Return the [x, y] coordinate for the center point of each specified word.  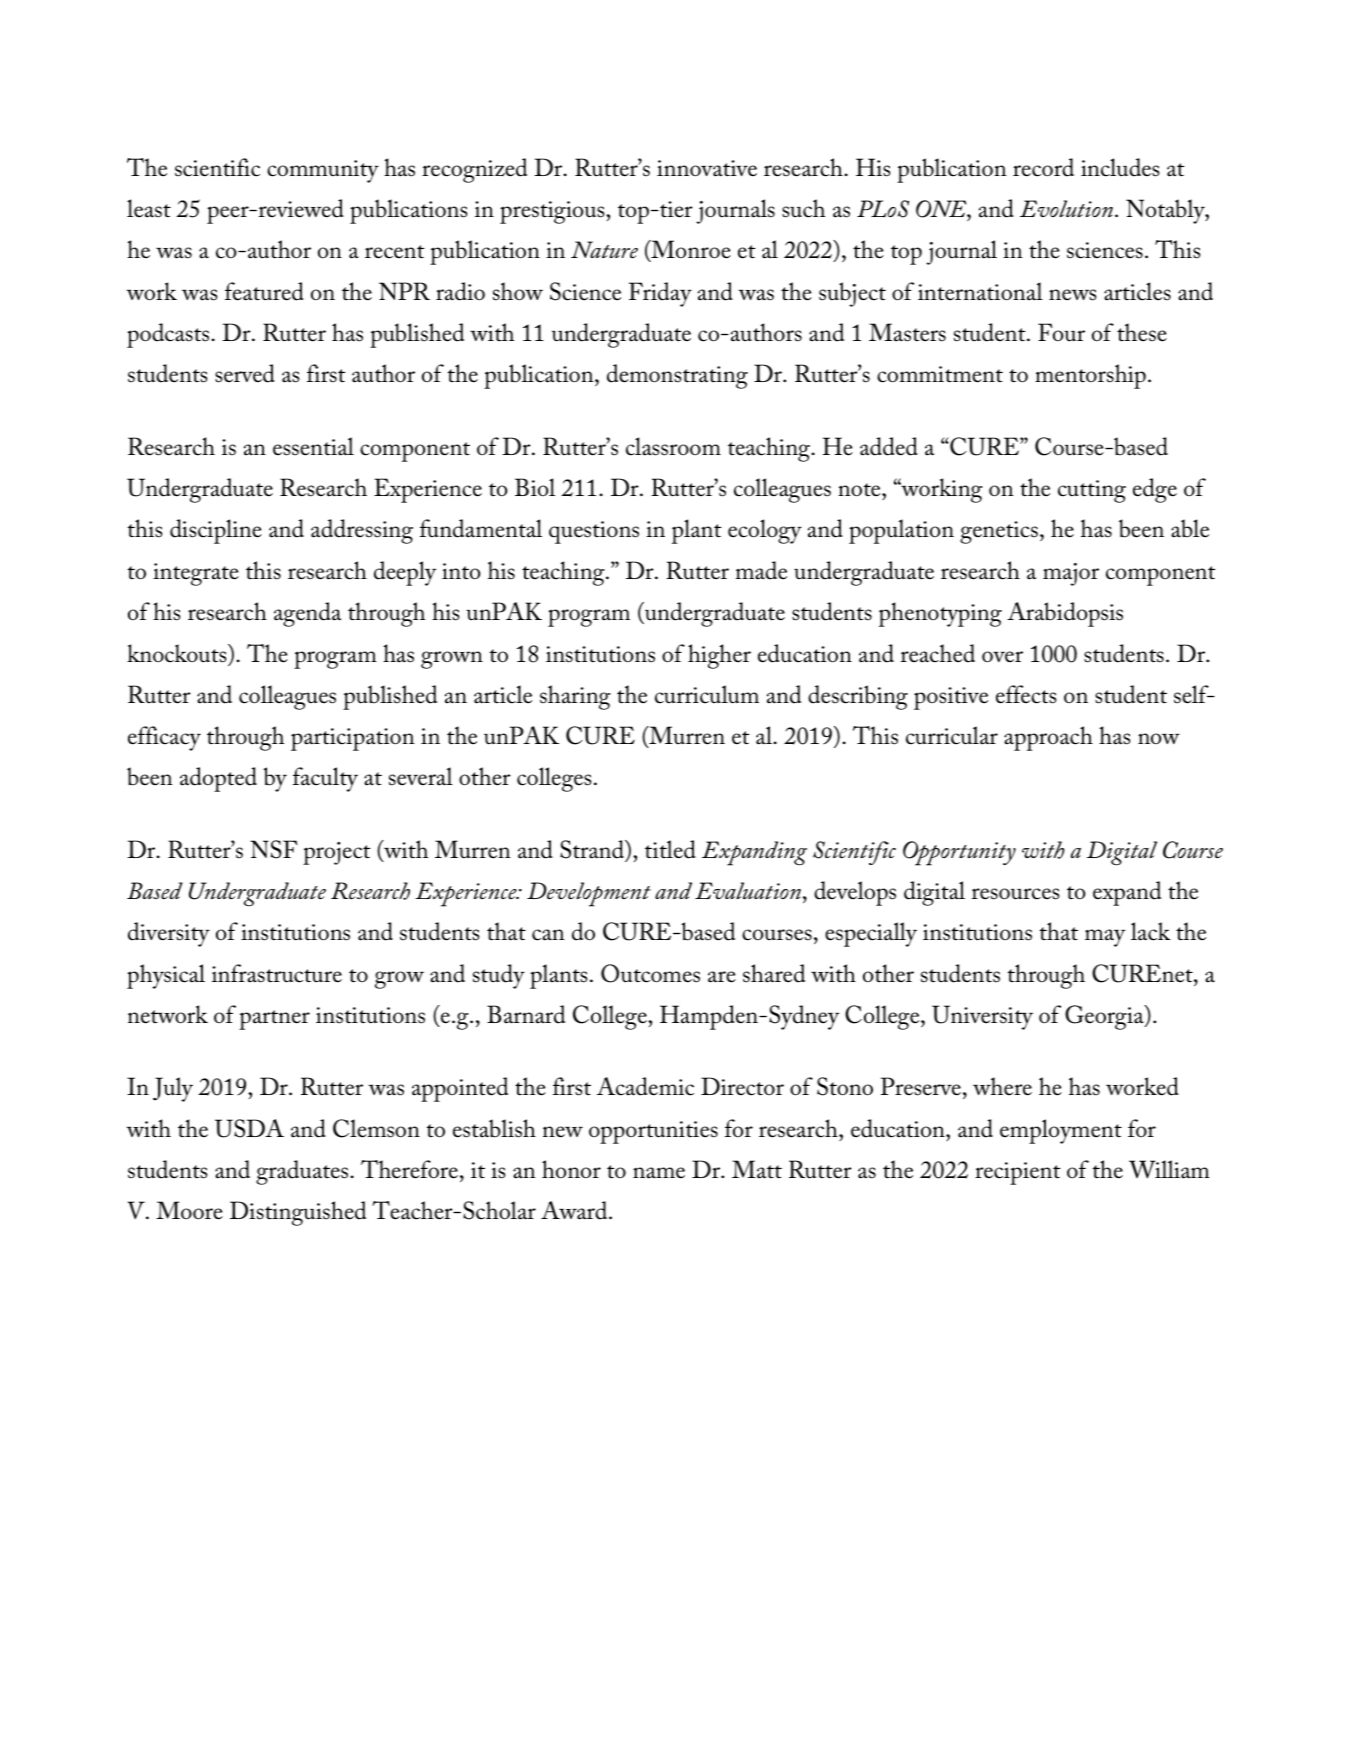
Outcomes [650, 973]
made [761, 570]
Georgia [1105, 1017]
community [323, 171]
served [245, 373]
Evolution [1066, 208]
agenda [307, 614]
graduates [303, 1172]
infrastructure [277, 973]
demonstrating [677, 376]
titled [670, 849]
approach [1048, 738]
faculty [325, 779]
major [1071, 574]
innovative [707, 168]
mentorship [1090, 376]
